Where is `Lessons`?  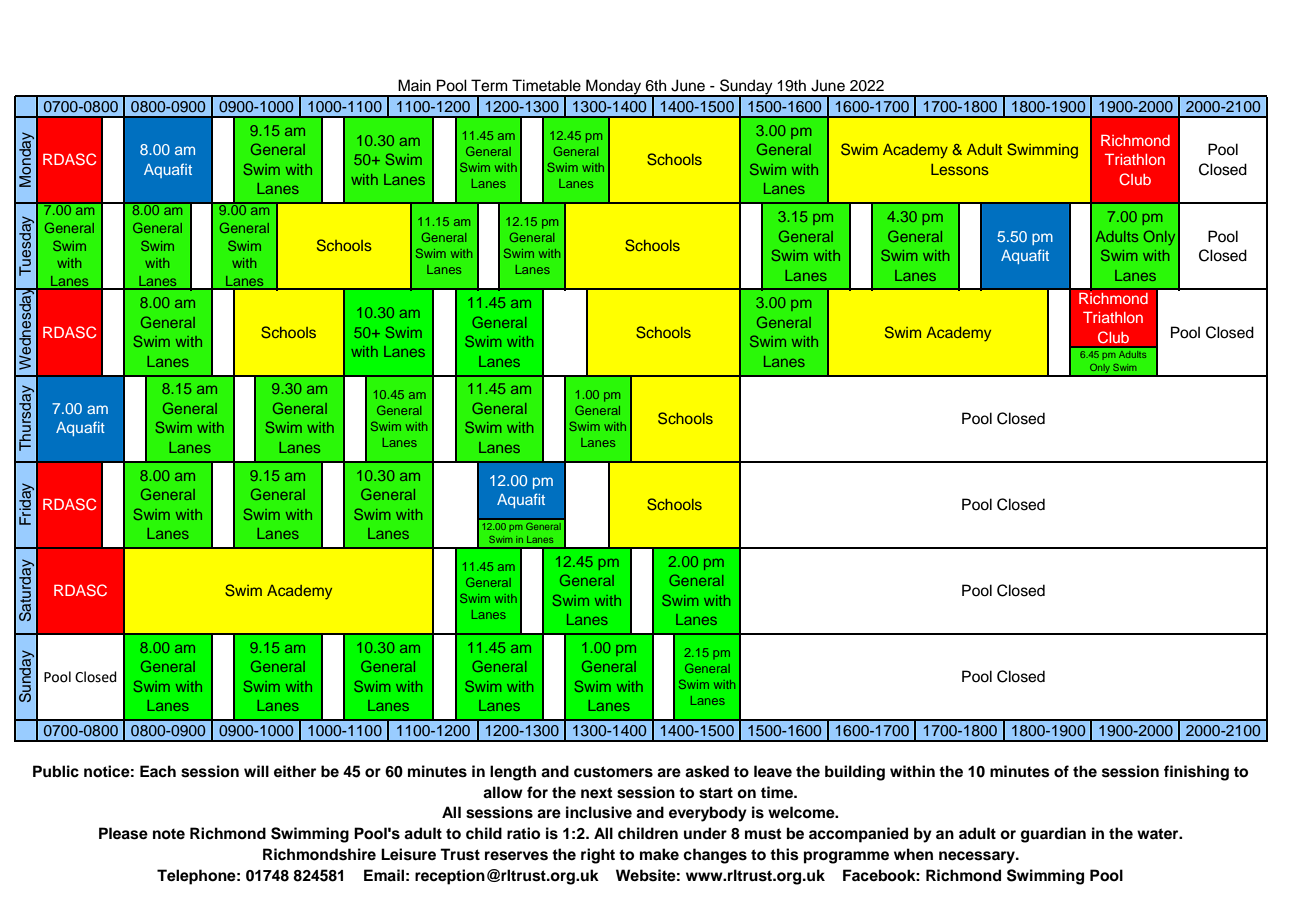 Lessons is located at coordinates (960, 169).
